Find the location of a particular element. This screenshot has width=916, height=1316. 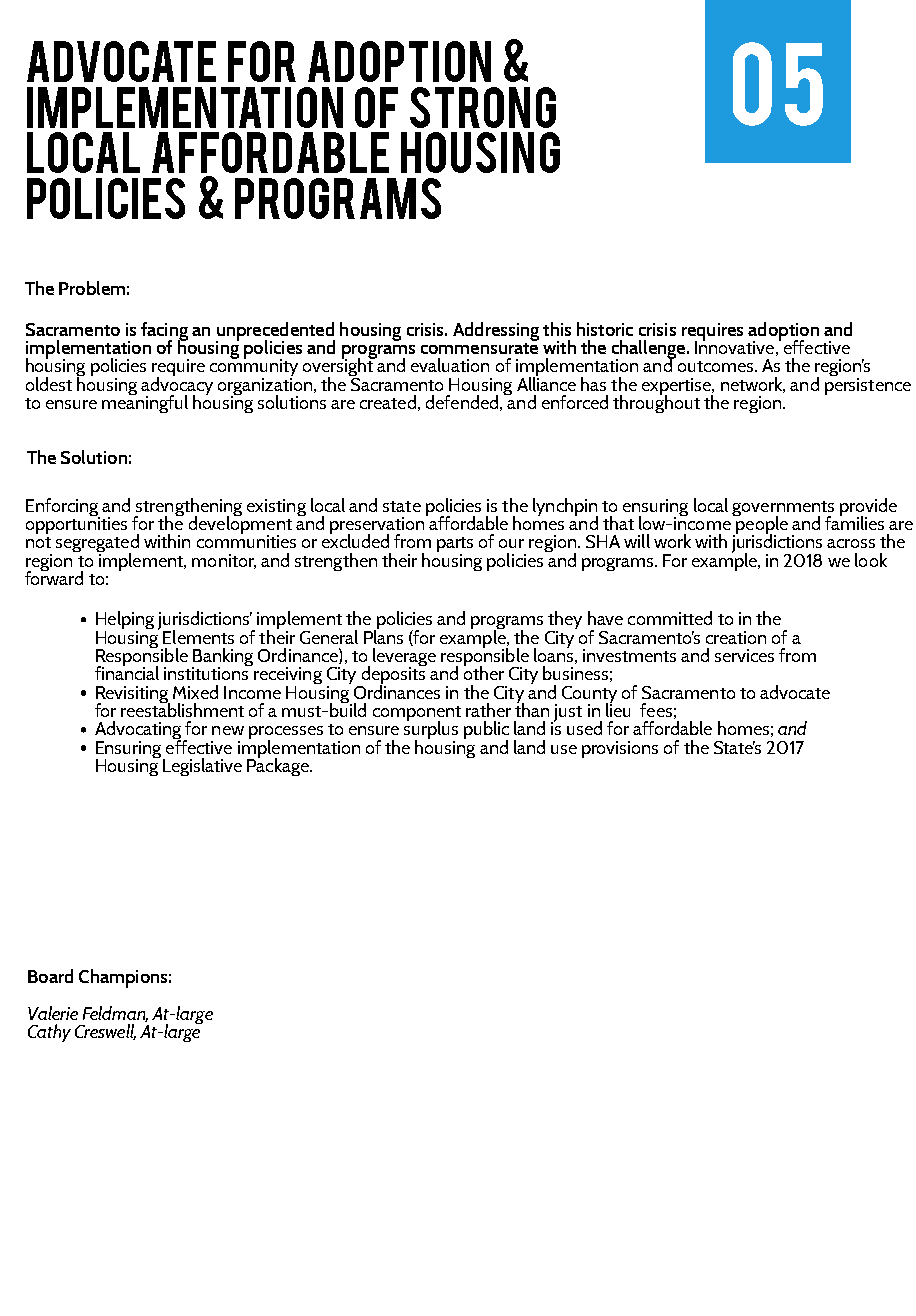

Strong is located at coordinates (483, 107).
